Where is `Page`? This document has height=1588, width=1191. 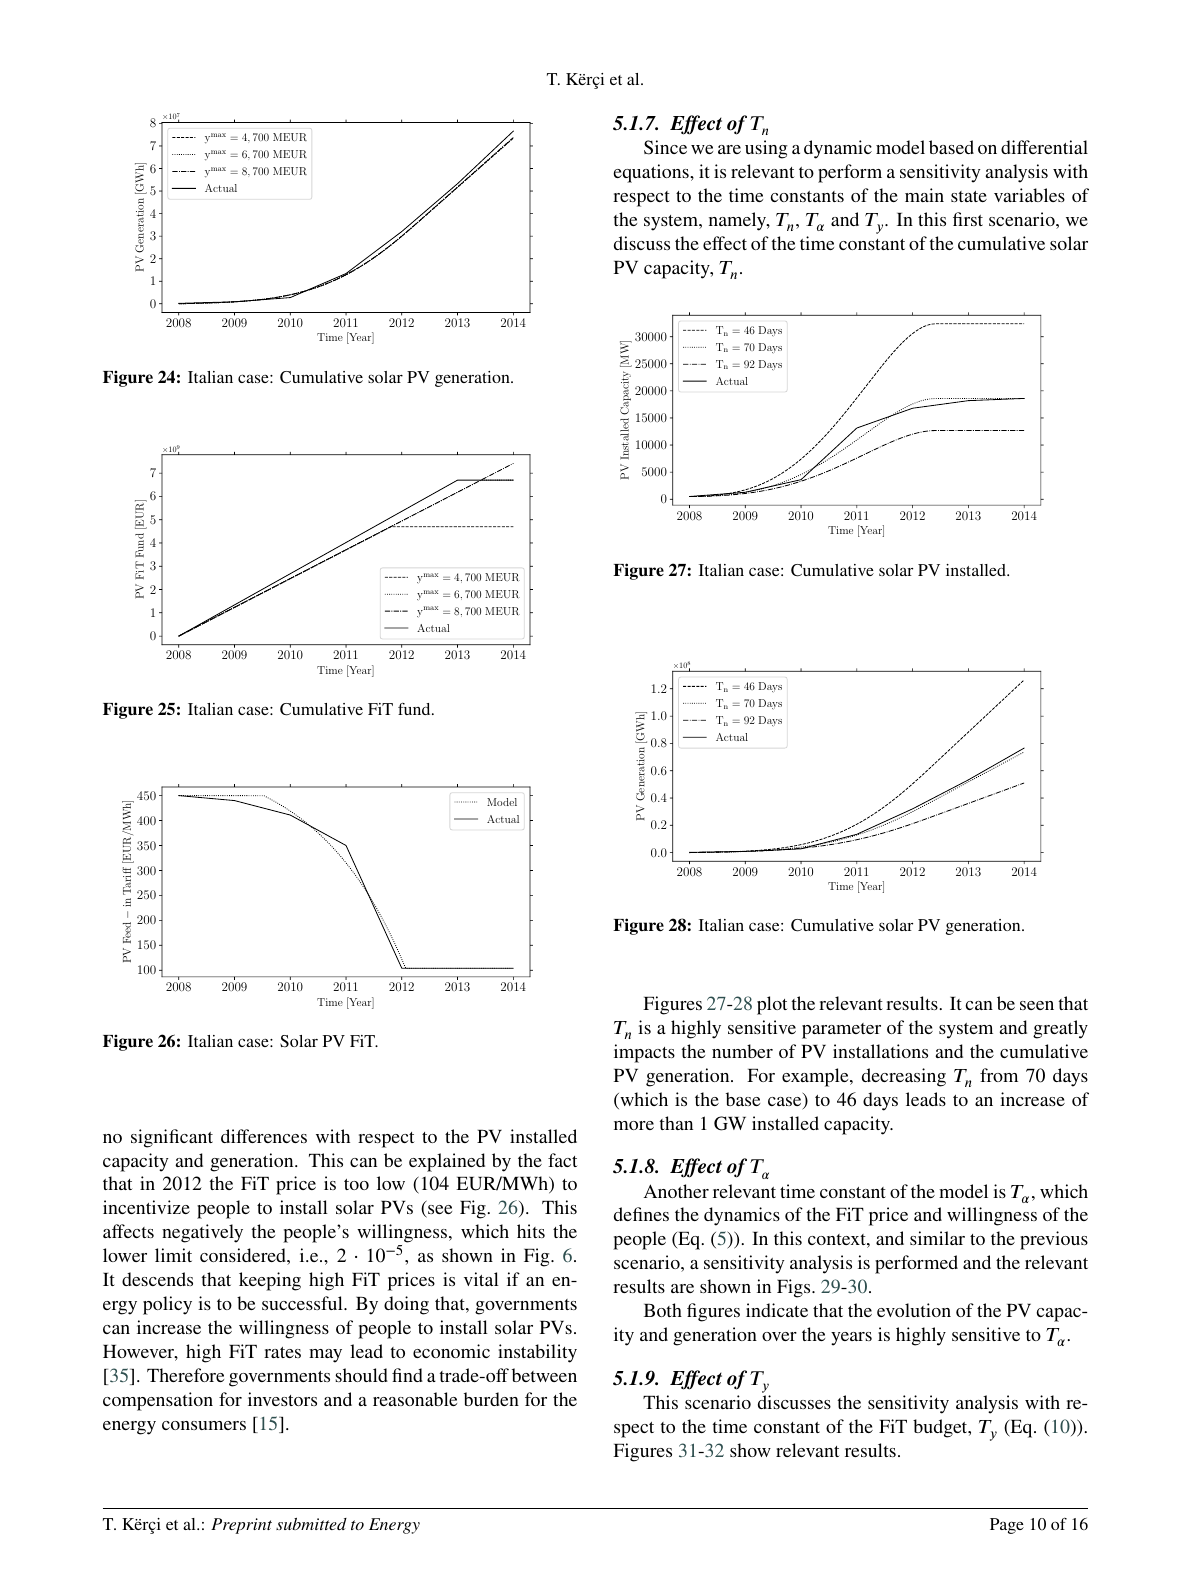
Page is located at coordinates (1007, 1526).
